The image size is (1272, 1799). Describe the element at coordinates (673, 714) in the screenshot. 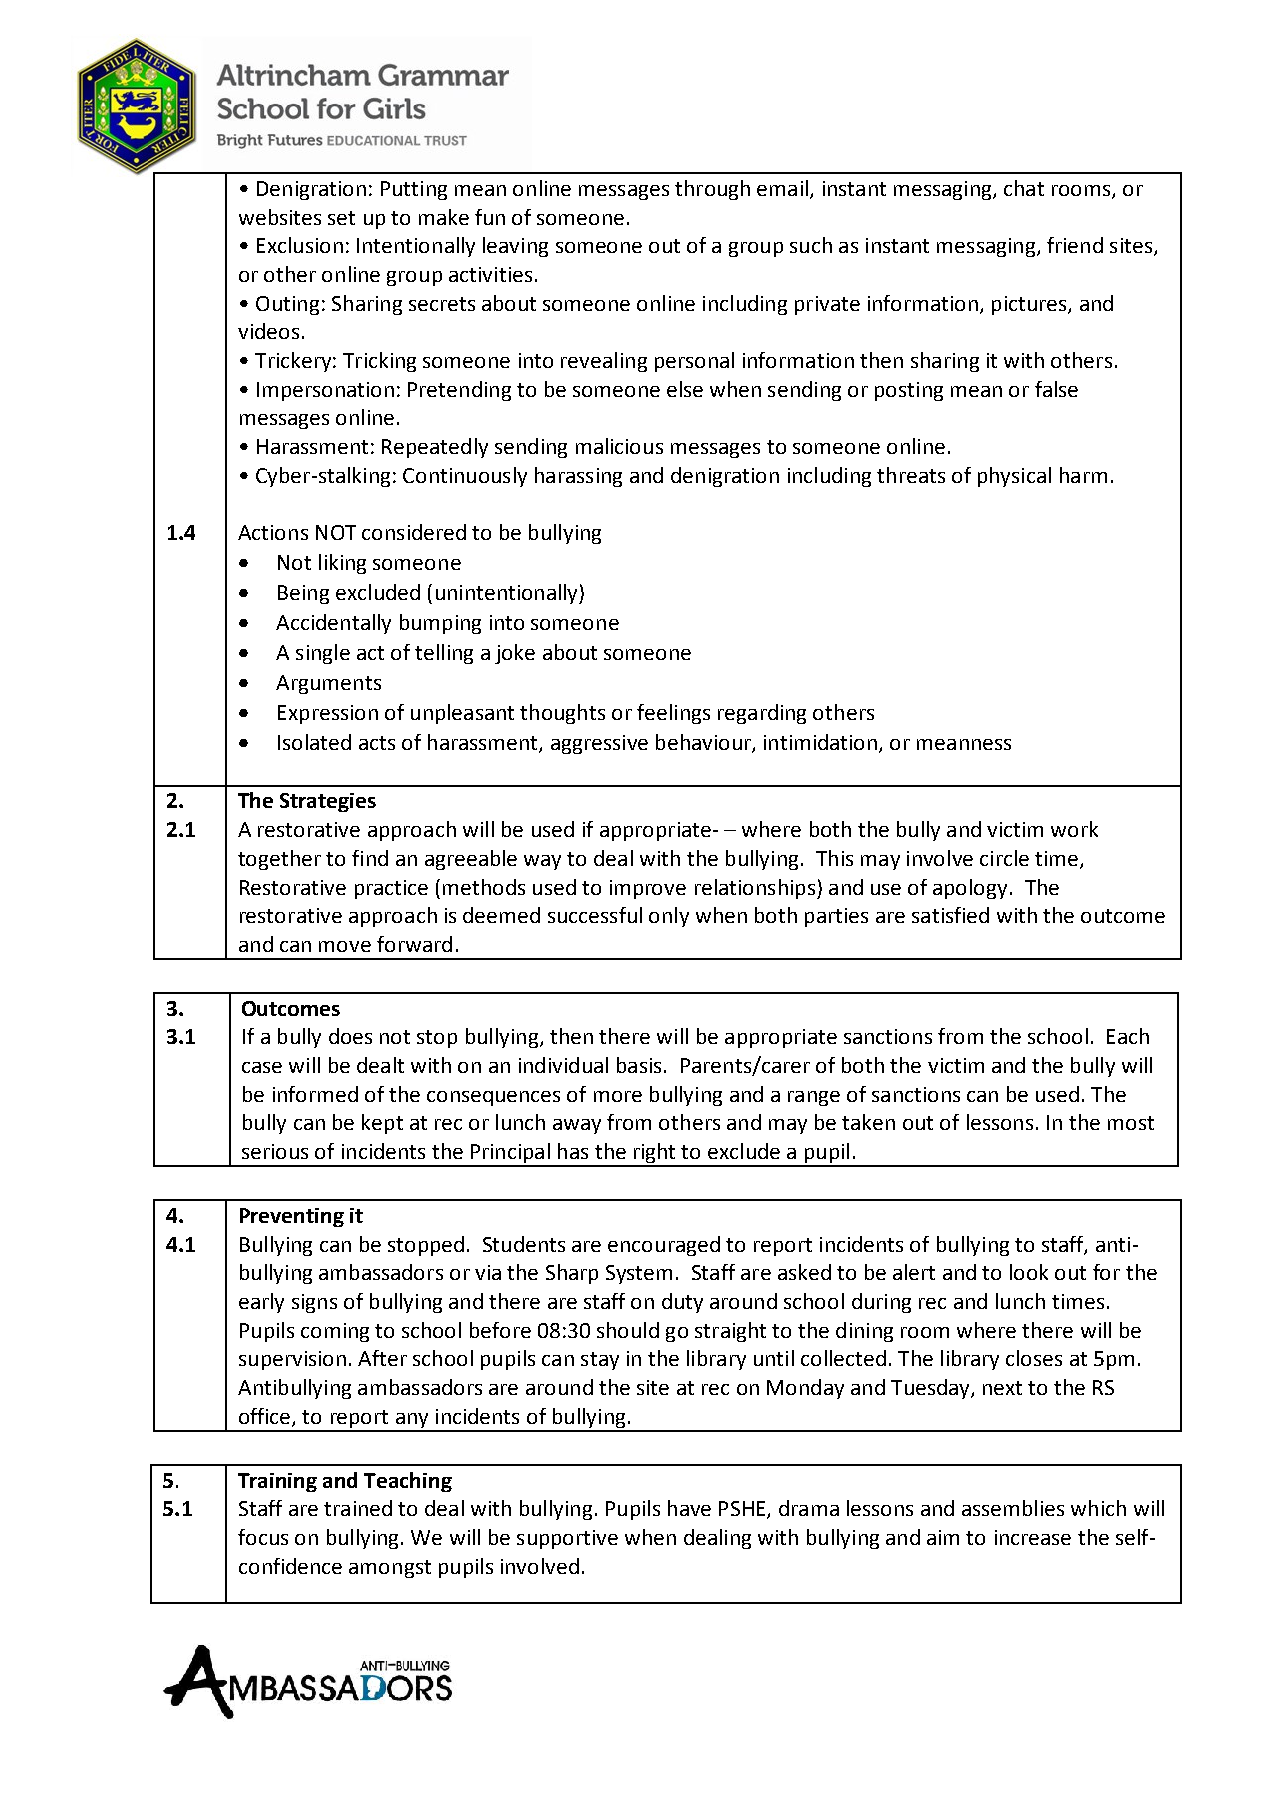

I see `feelings` at that location.
